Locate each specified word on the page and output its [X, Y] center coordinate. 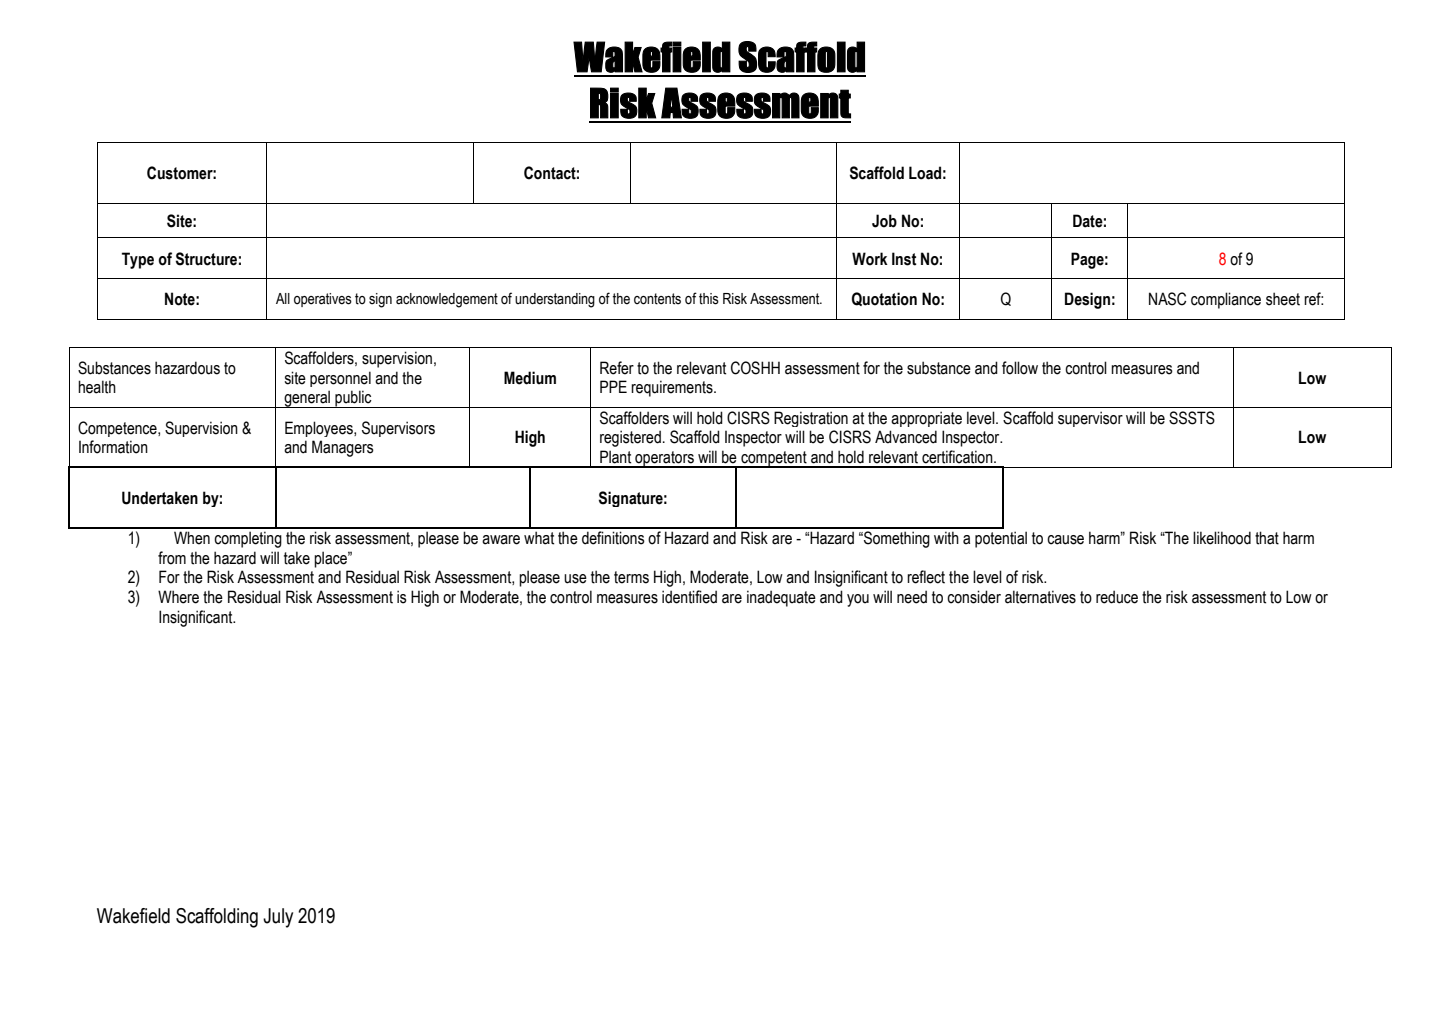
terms [631, 577]
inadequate [781, 598]
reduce [1117, 597]
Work [870, 259]
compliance [1226, 300]
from [172, 558]
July [278, 918]
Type [138, 260]
